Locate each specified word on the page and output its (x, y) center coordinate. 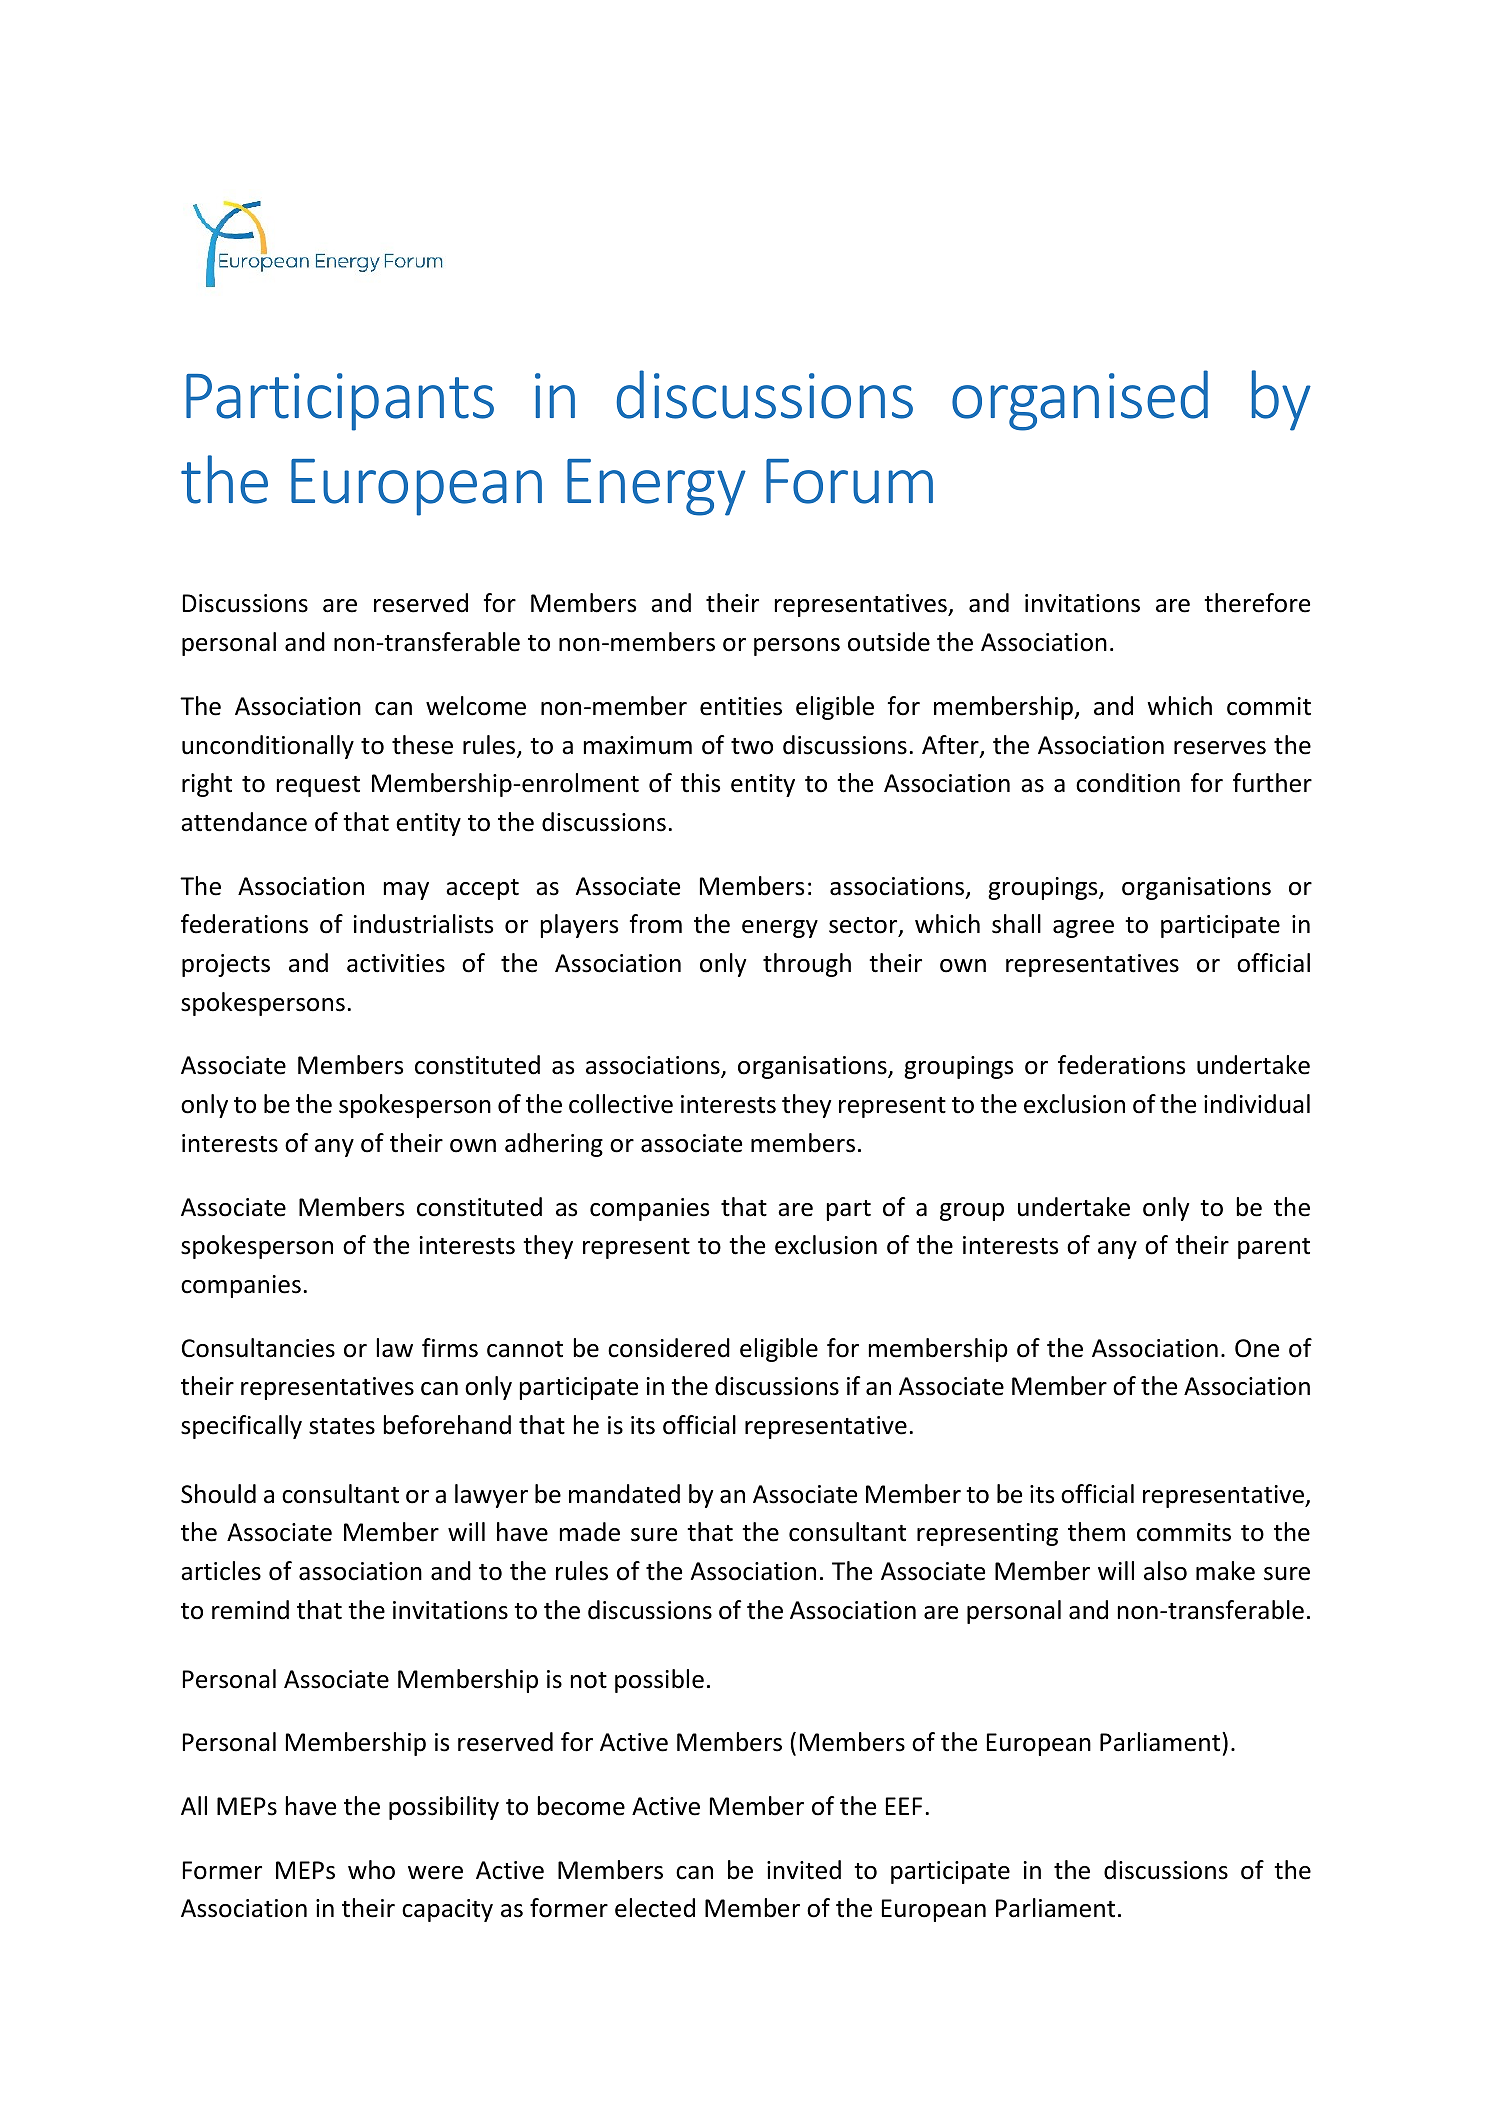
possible (659, 1681)
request (318, 786)
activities (396, 963)
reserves (1220, 748)
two (752, 746)
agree (1083, 929)
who (371, 1870)
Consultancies (258, 1348)
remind (250, 1610)
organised (1080, 400)
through (807, 965)
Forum (849, 481)
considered (669, 1348)
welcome (476, 706)
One (1257, 1348)
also (1165, 1571)
